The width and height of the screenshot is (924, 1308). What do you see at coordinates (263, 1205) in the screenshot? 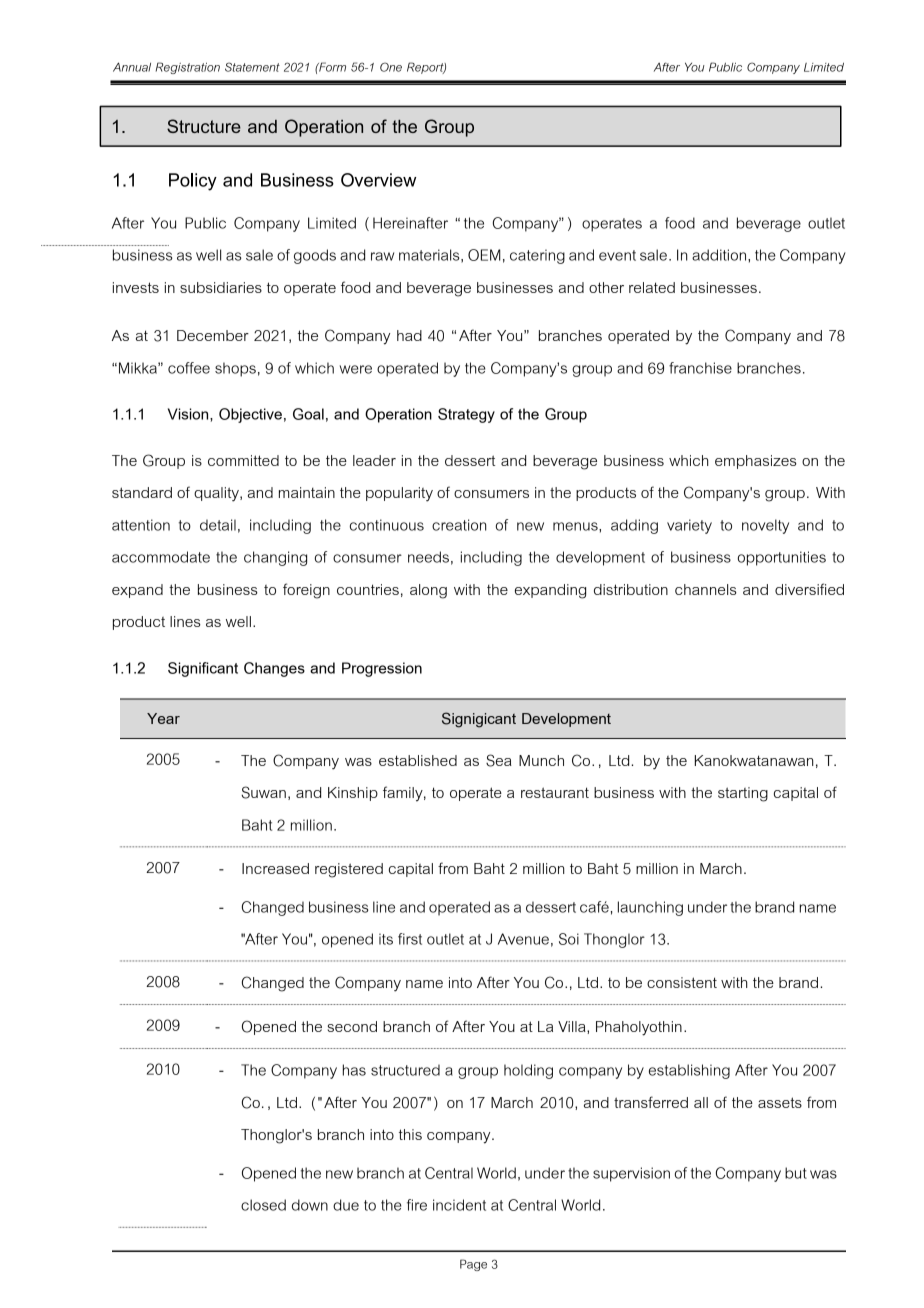
I see `closed` at bounding box center [263, 1205].
